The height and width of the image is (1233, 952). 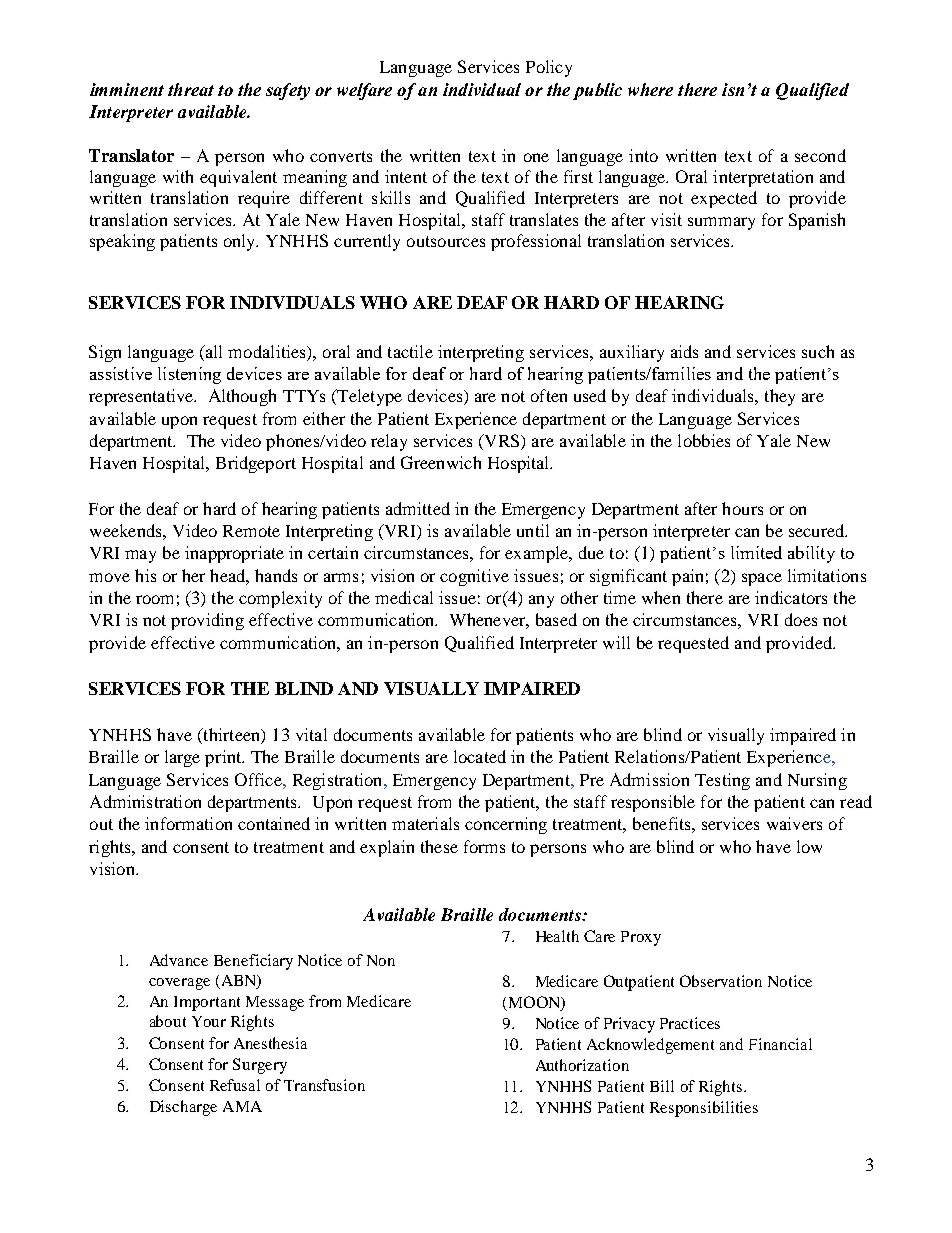 I want to click on tactile, so click(x=410, y=351).
